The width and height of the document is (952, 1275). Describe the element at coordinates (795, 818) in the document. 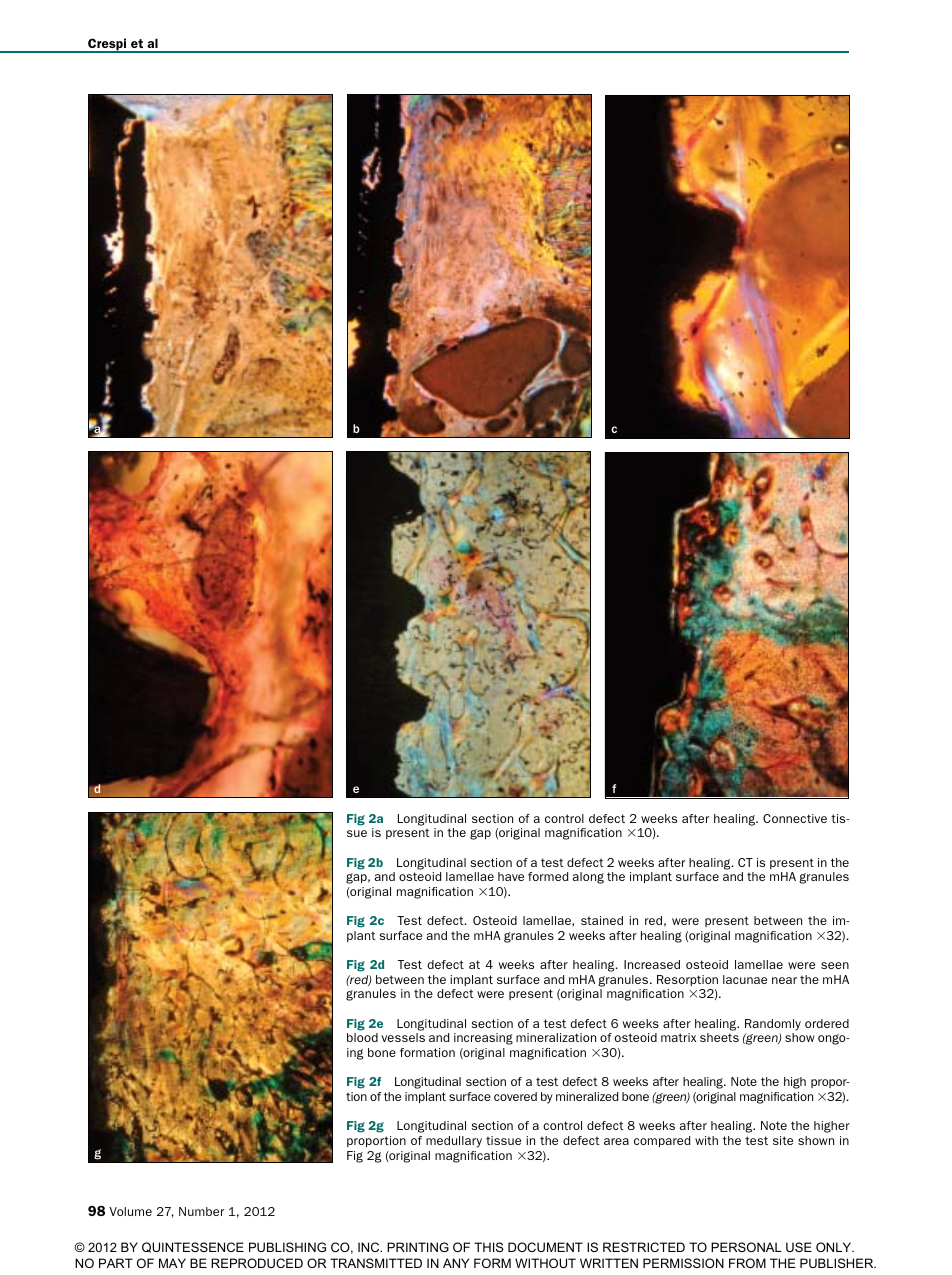

I see `Connective` at that location.
